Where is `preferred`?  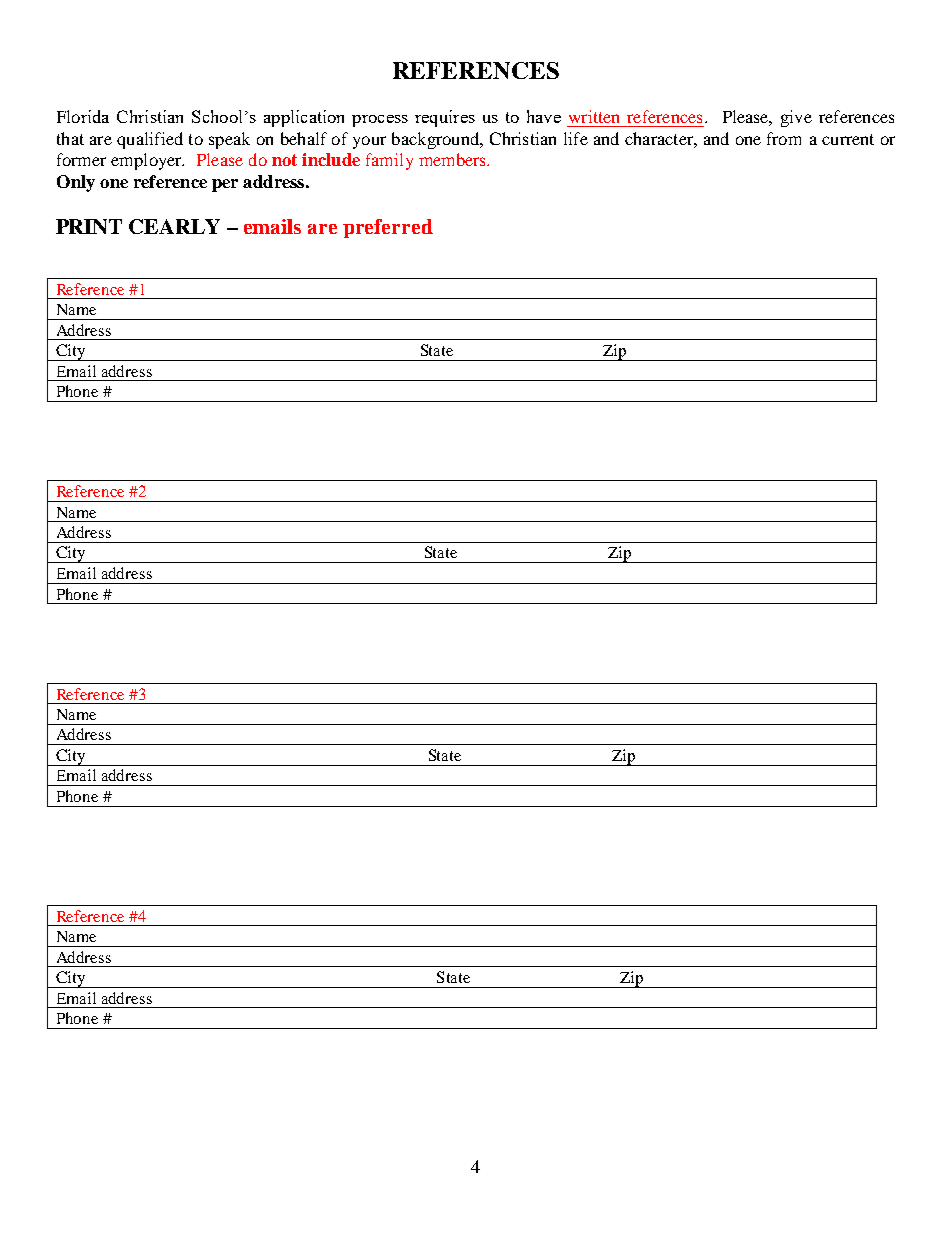
preferred is located at coordinates (388, 228).
